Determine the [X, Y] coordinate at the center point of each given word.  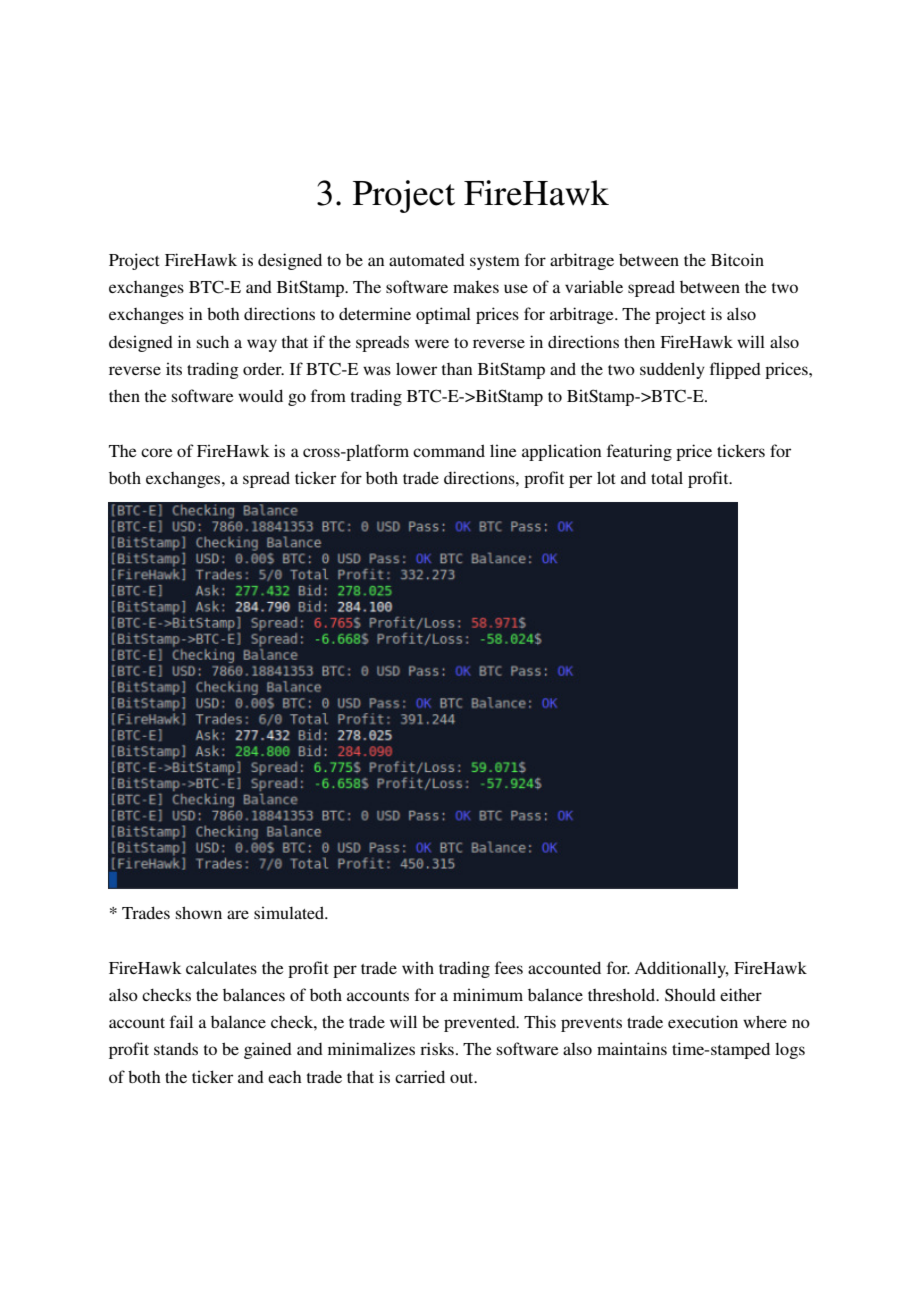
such [213, 342]
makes [476, 287]
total [667, 477]
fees [509, 967]
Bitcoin [737, 259]
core [157, 452]
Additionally [681, 969]
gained [268, 1050]
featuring [639, 452]
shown [199, 912]
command [449, 450]
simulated [290, 912]
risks [437, 1048]
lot [606, 477]
